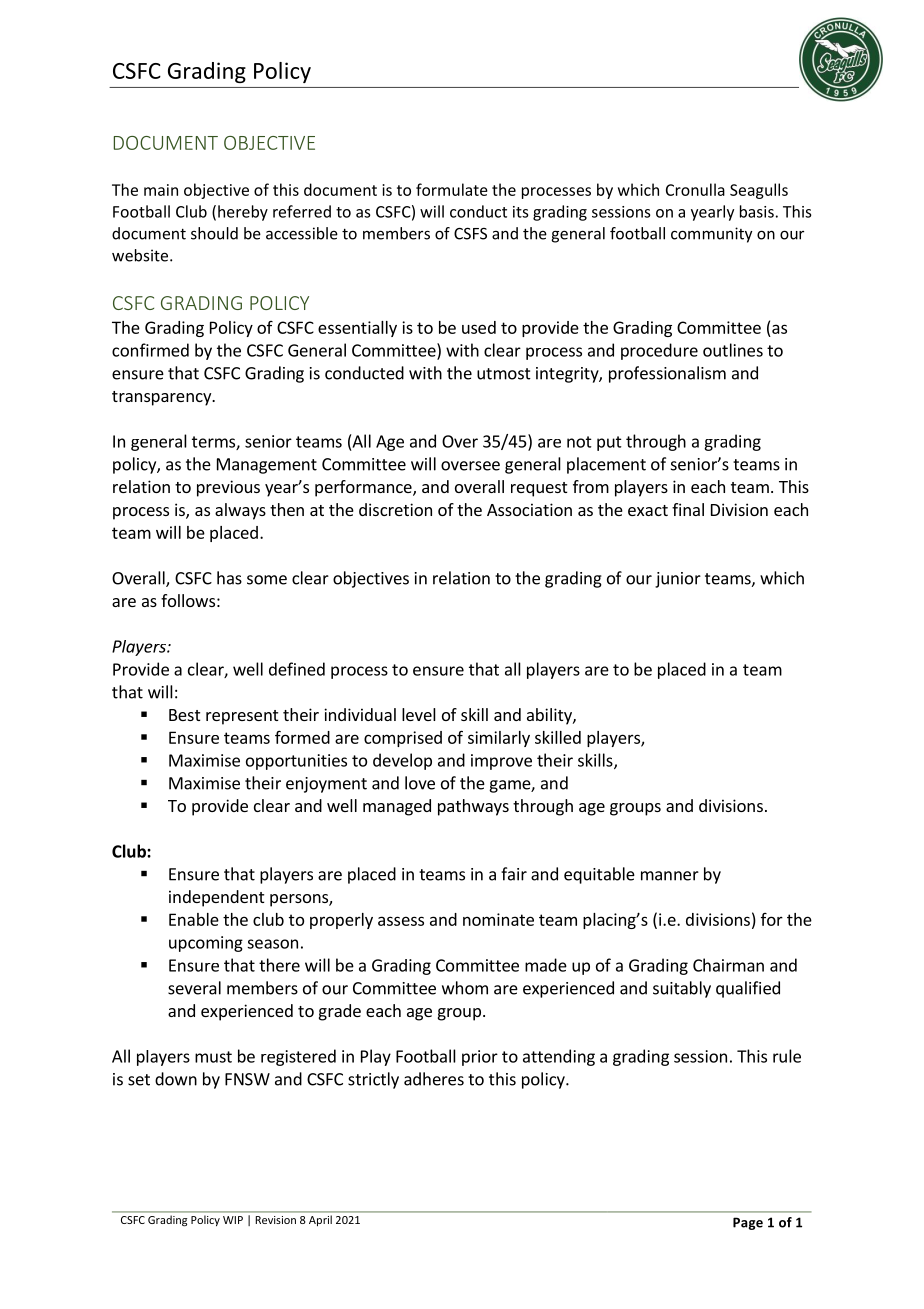 The height and width of the page is (1309, 924). What do you see at coordinates (229, 578) in the page?
I see `has` at bounding box center [229, 578].
